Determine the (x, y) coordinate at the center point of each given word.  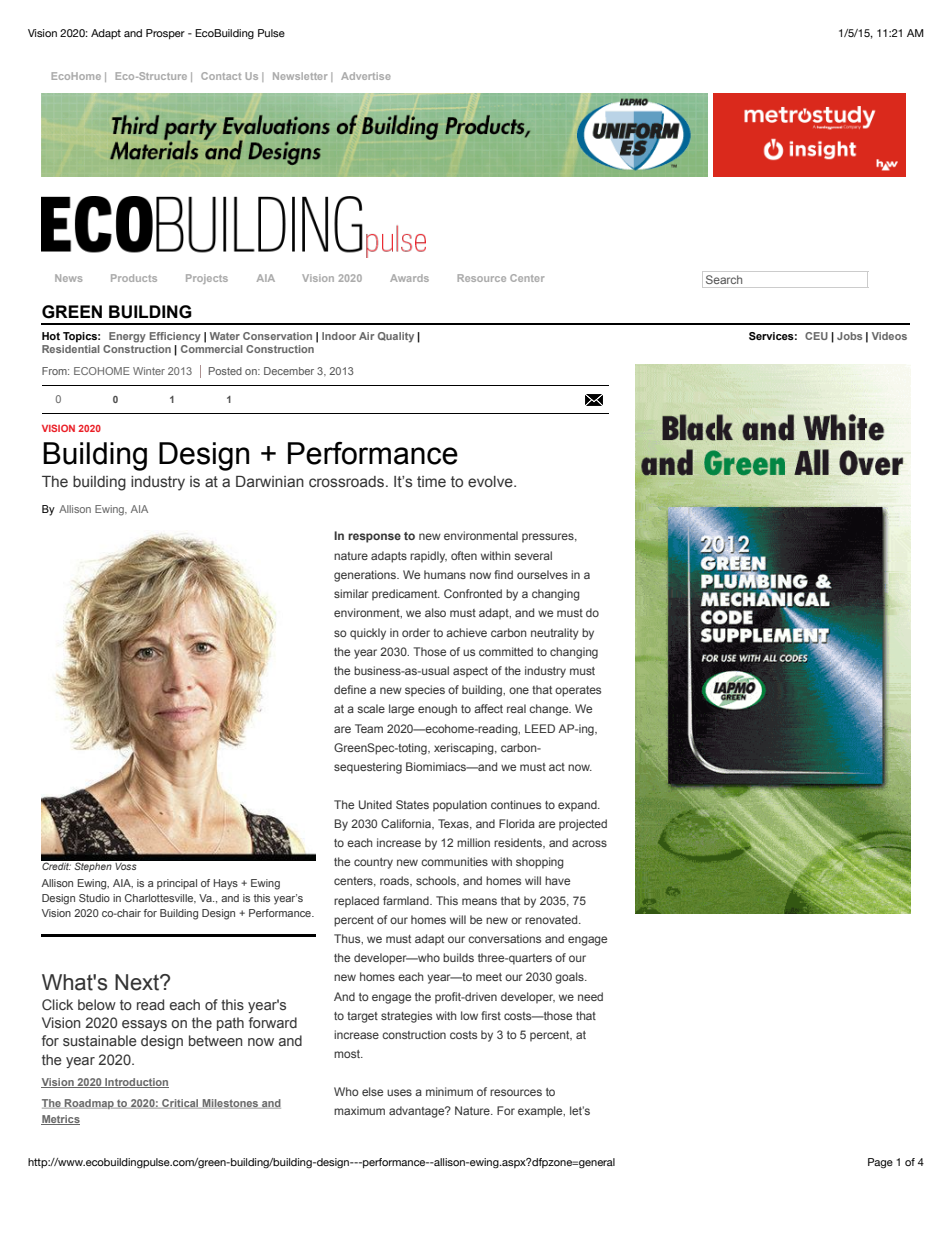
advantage (418, 1112)
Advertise (366, 76)
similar (351, 593)
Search (724, 279)
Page (880, 1163)
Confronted (473, 593)
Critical (180, 1104)
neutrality (555, 634)
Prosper (165, 34)
